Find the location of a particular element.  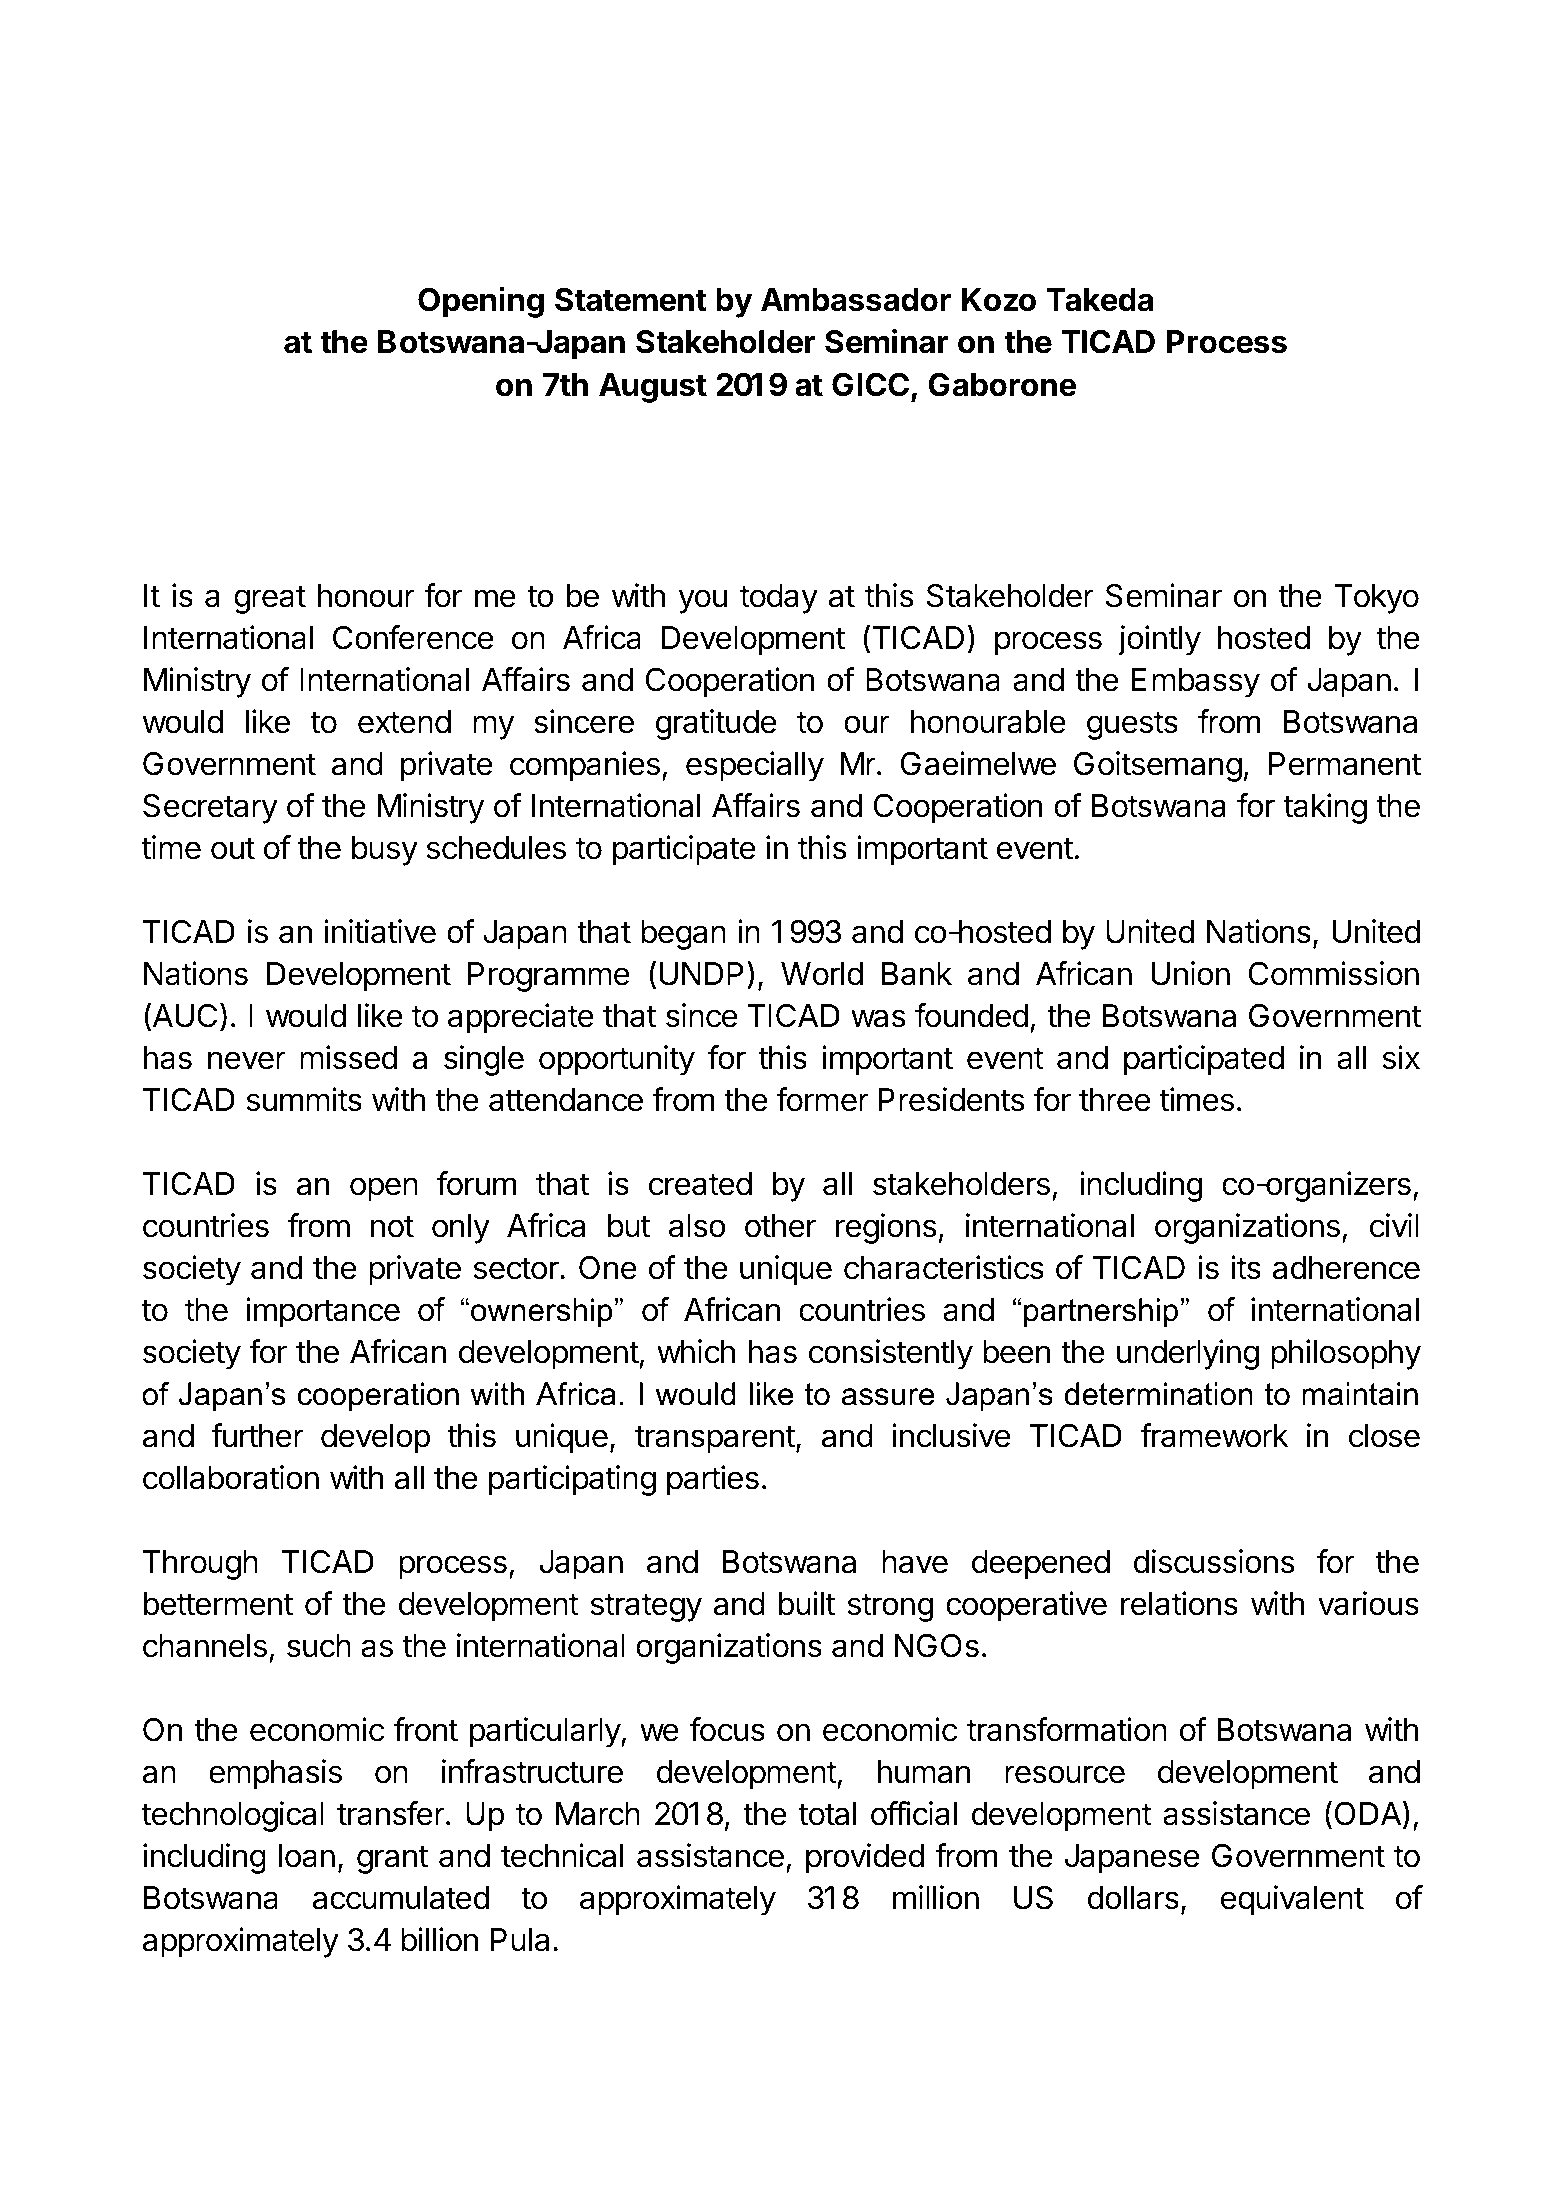

discussions is located at coordinates (1214, 1561).
